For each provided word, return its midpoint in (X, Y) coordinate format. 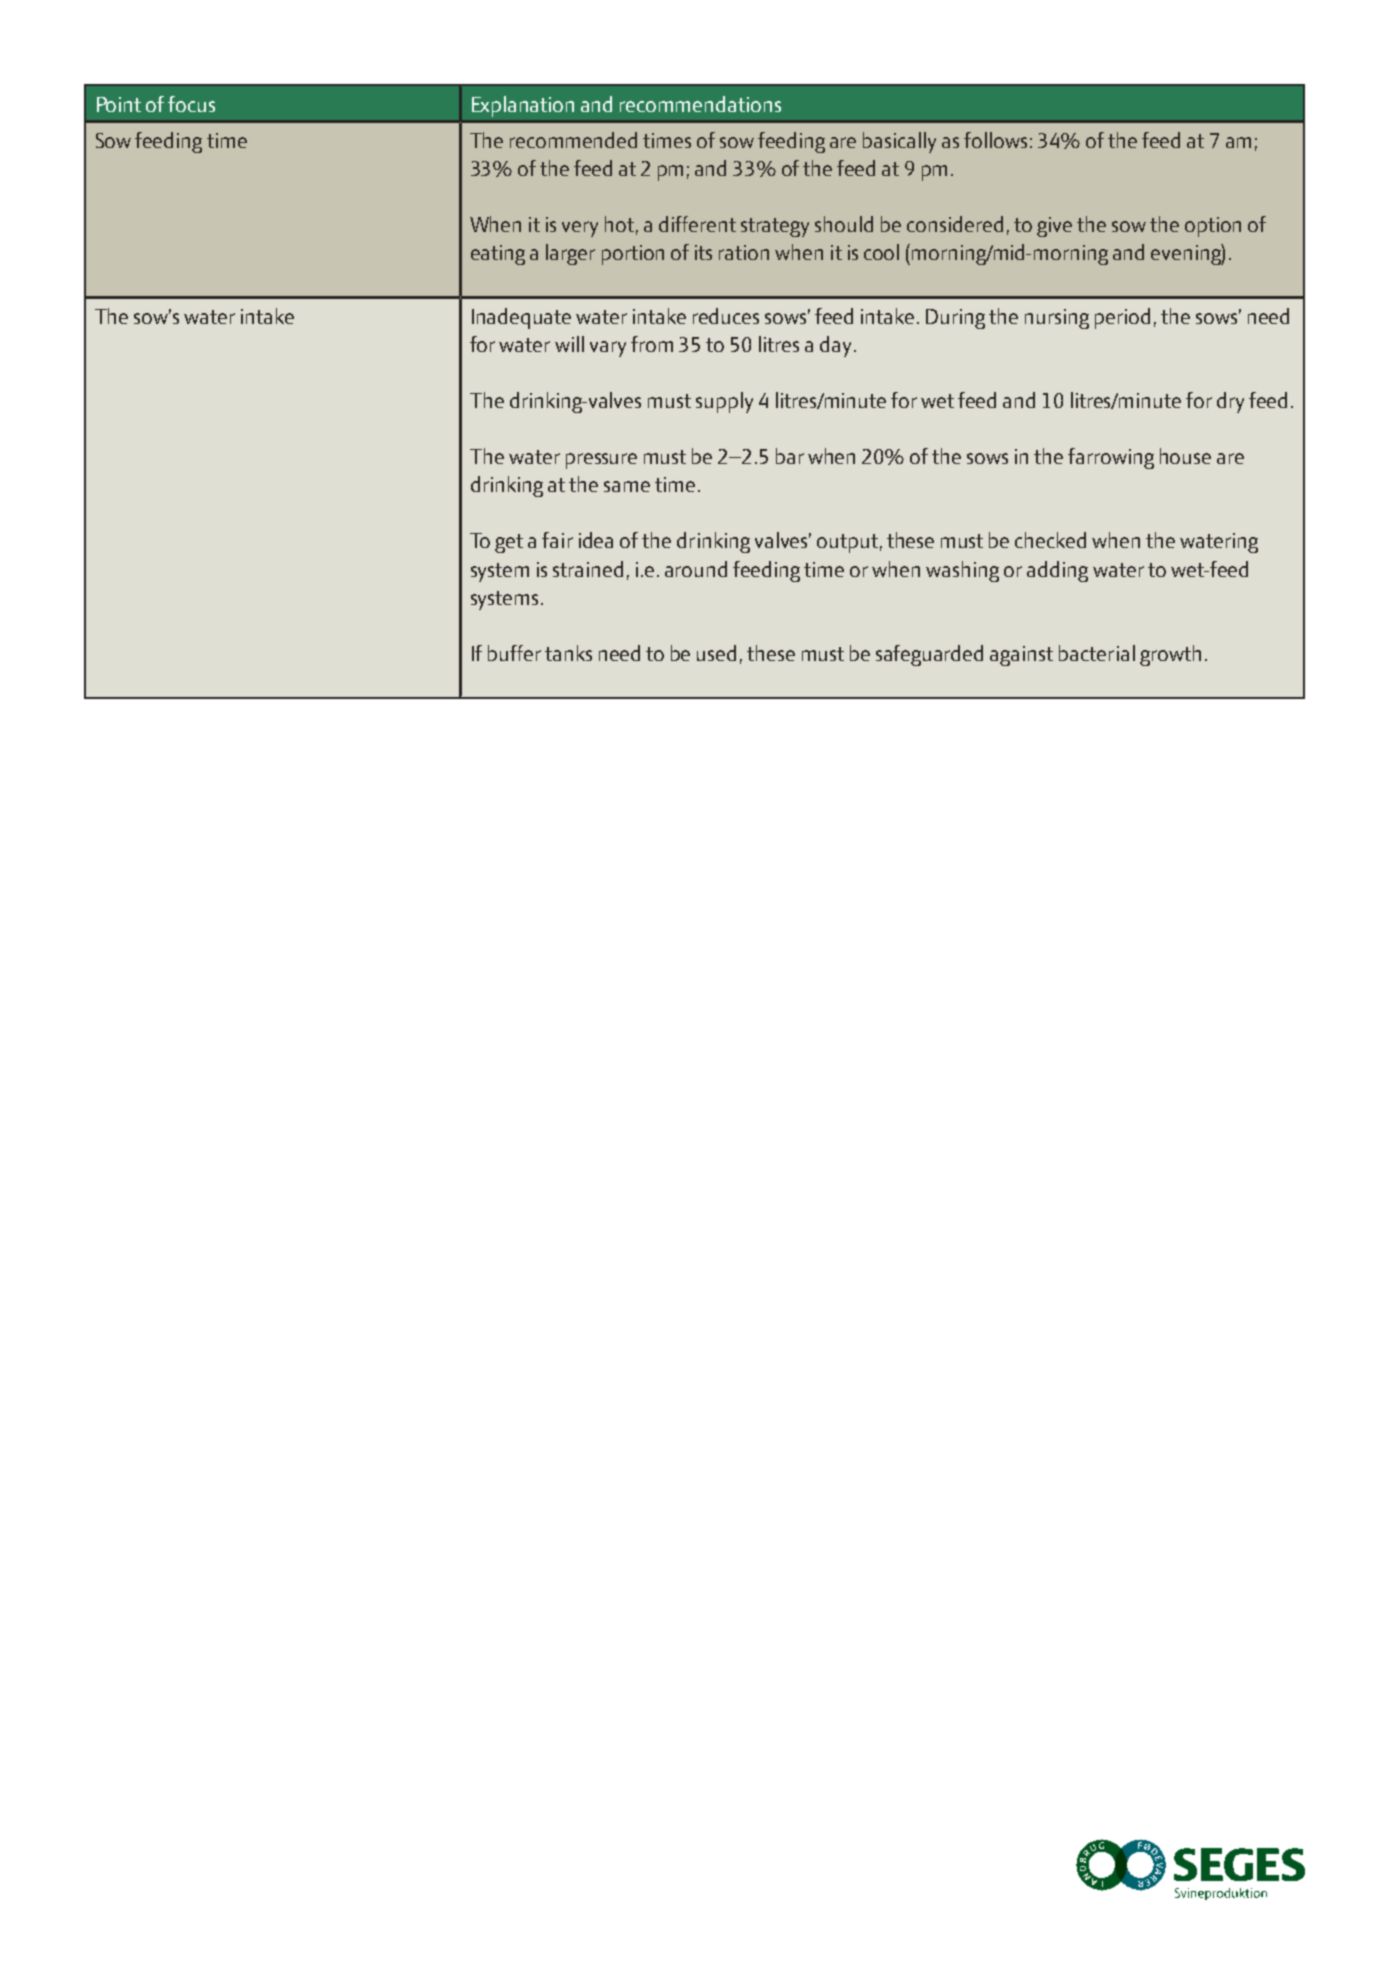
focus (191, 104)
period (1122, 318)
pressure (601, 461)
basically (899, 142)
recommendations (700, 104)
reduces (726, 316)
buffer (514, 653)
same (627, 486)
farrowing (1111, 458)
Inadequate (521, 318)
